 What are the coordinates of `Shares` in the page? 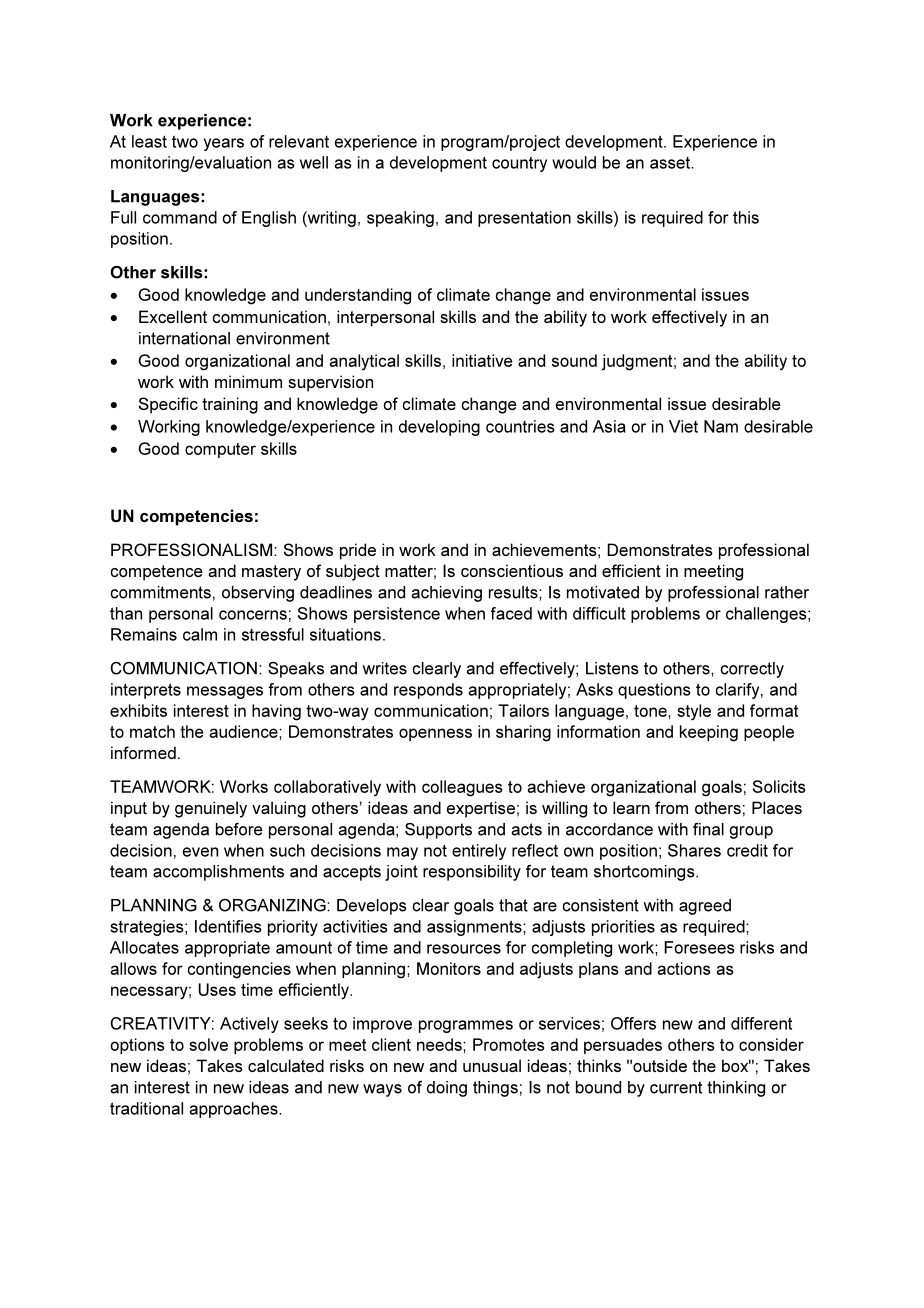 It's located at (694, 850).
